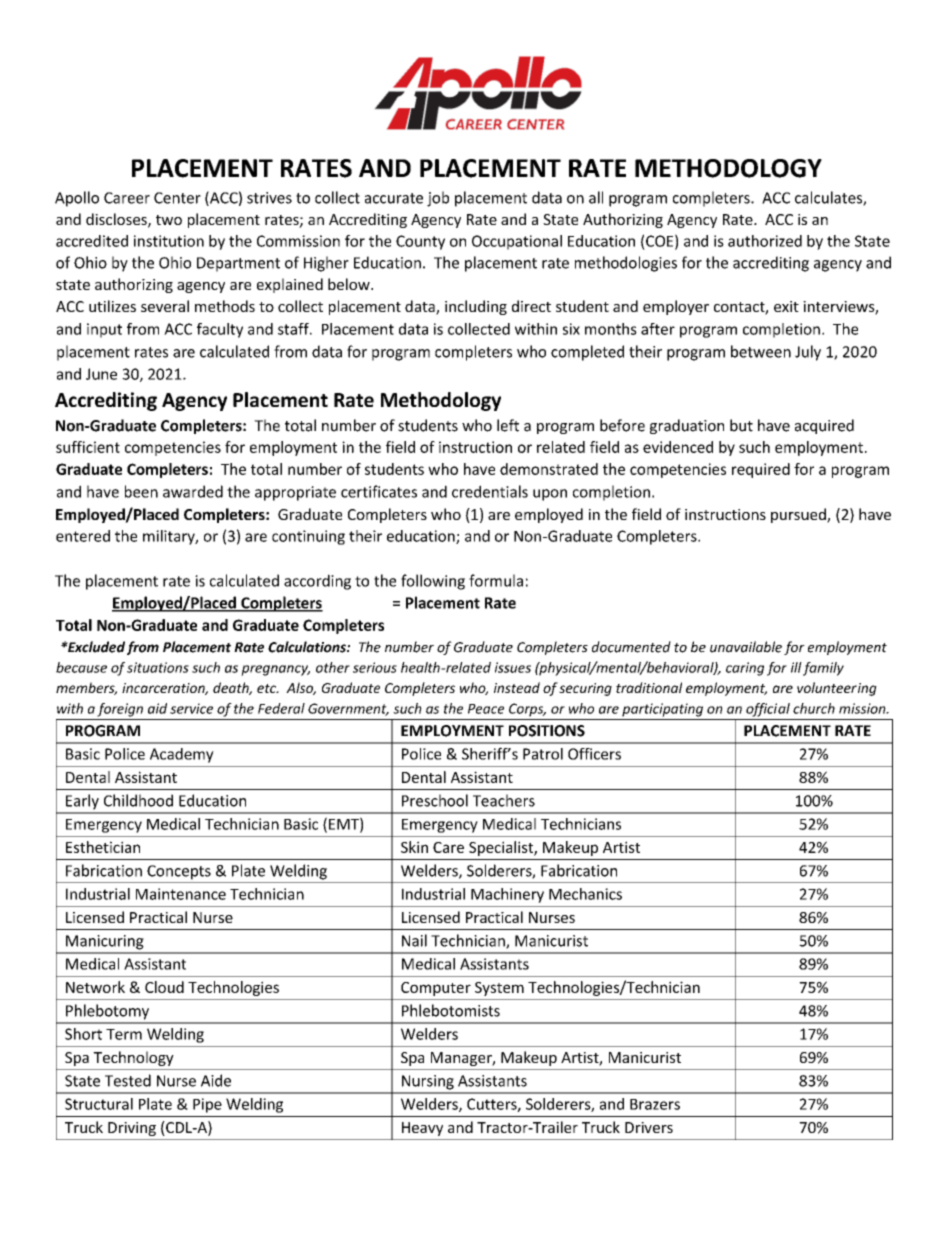 This screenshot has width=952, height=1233. Describe the element at coordinates (169, 241) in the screenshot. I see `institution` at that location.
